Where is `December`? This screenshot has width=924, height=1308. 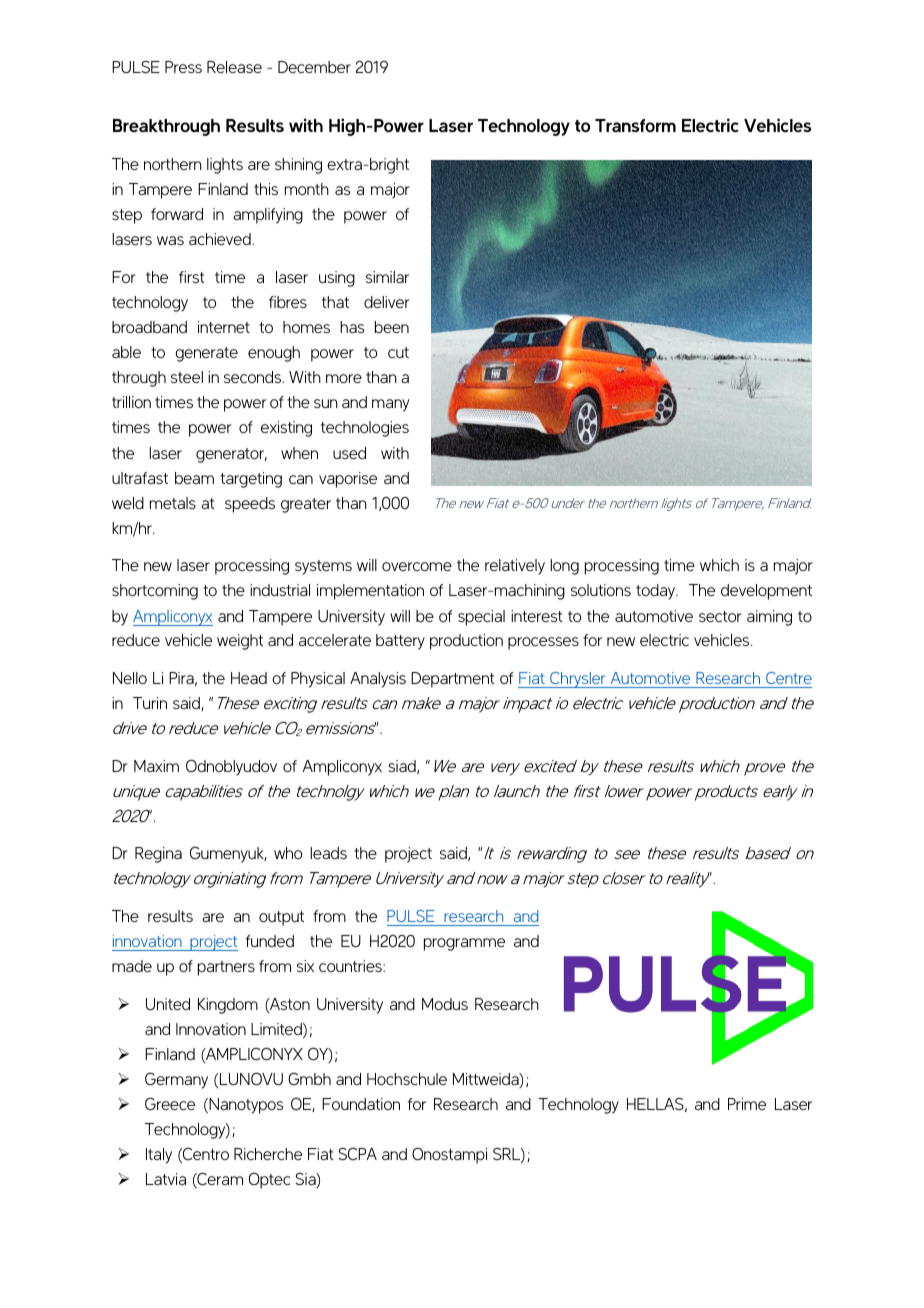 December is located at coordinates (314, 67).
